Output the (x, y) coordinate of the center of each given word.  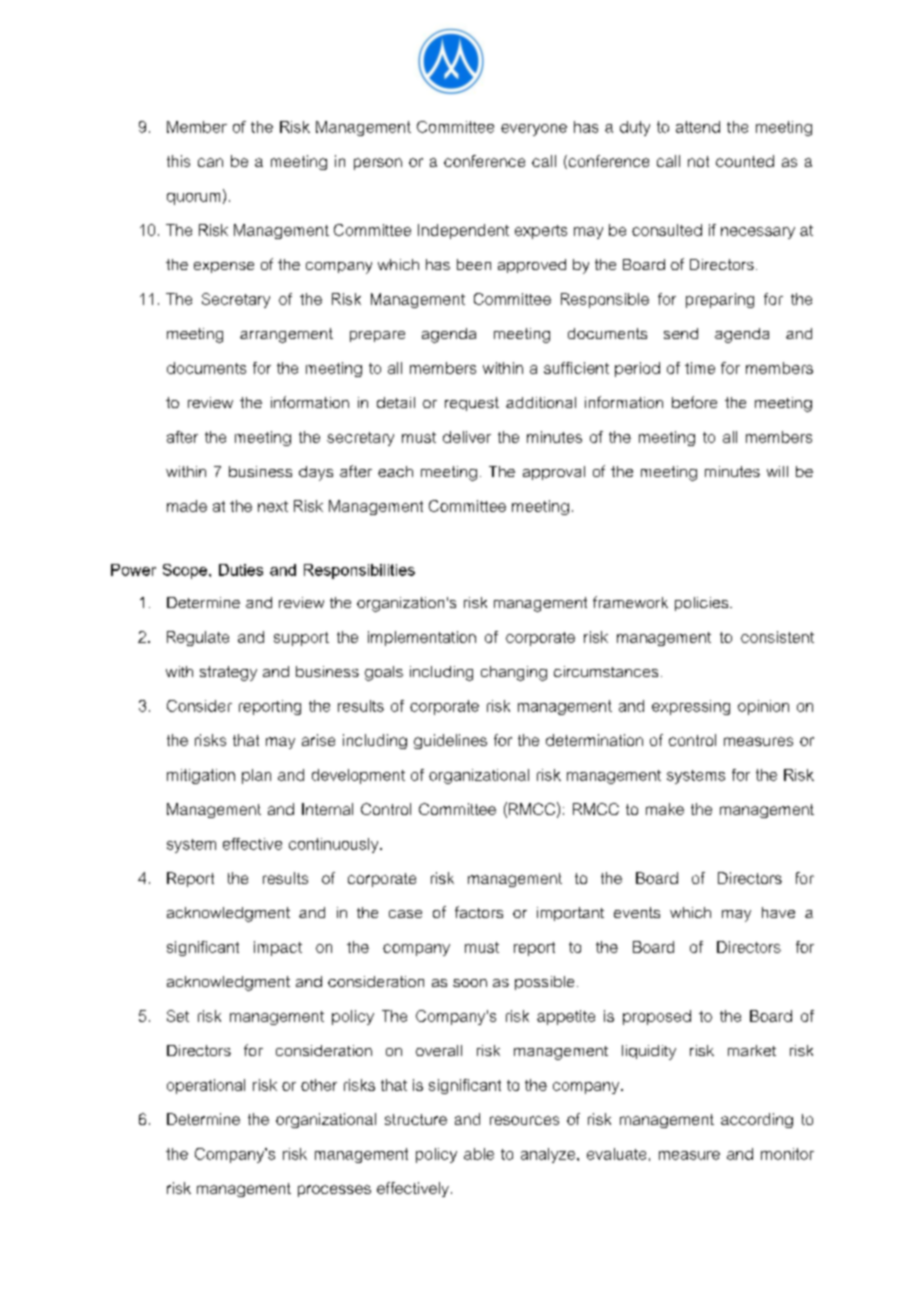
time (700, 368)
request (472, 404)
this (178, 161)
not (698, 161)
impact (278, 948)
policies (701, 604)
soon (470, 983)
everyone (534, 130)
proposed (657, 1017)
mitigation (201, 776)
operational (206, 1086)
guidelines (450, 741)
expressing (691, 707)
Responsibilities (359, 571)
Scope (186, 571)
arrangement (286, 335)
